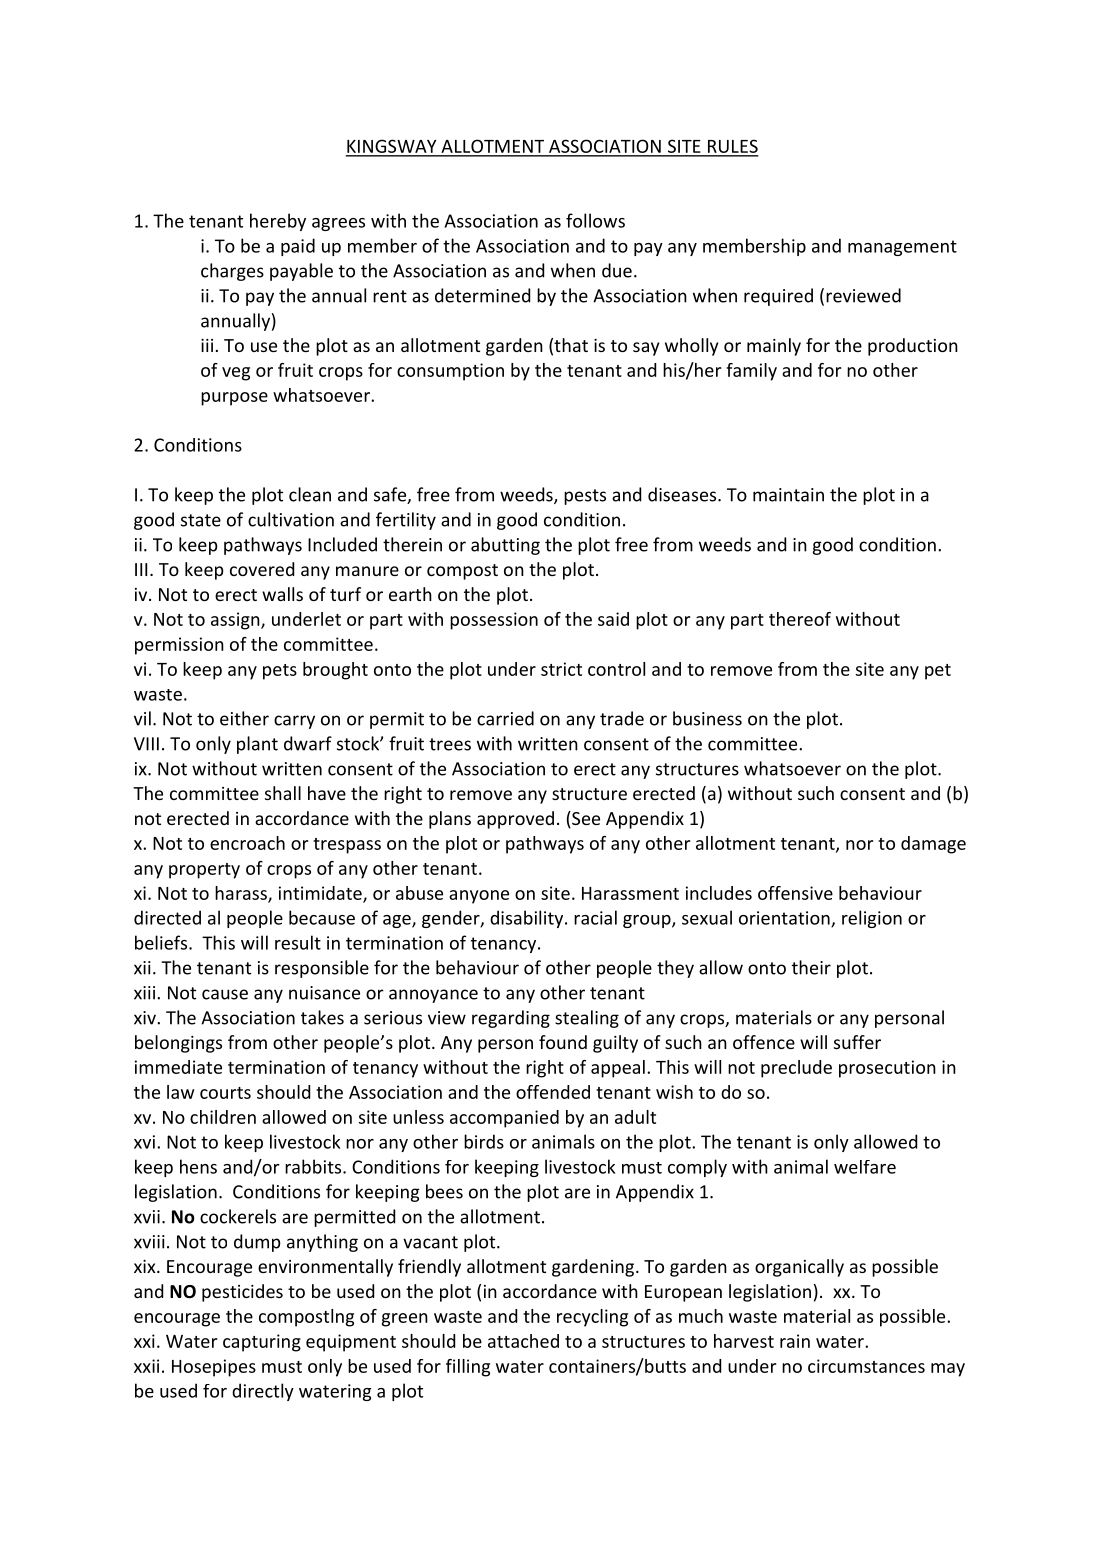 The width and height of the document is (1104, 1561). What do you see at coordinates (595, 220) in the document?
I see `follows` at bounding box center [595, 220].
